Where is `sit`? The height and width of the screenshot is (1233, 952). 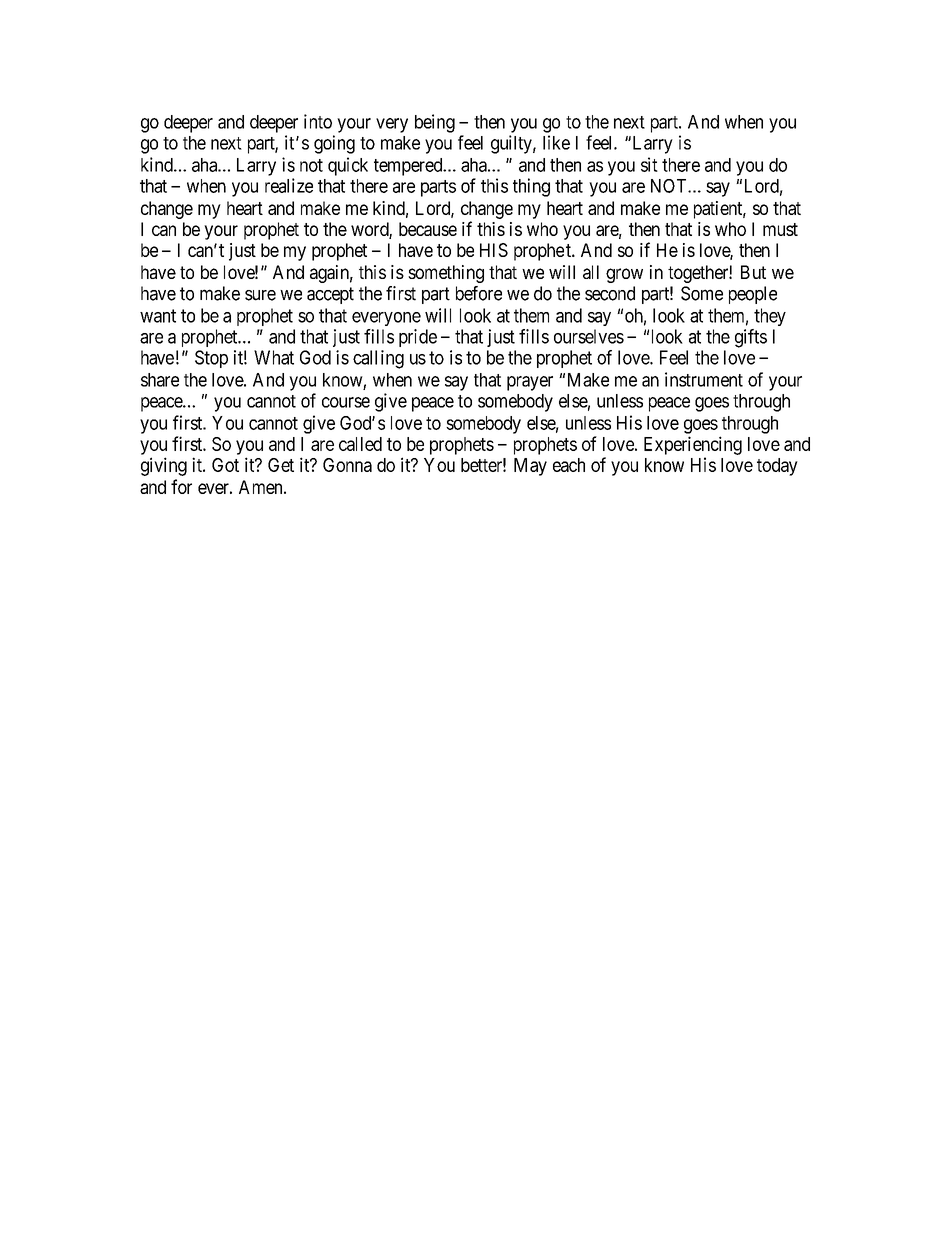
sit is located at coordinates (649, 164).
